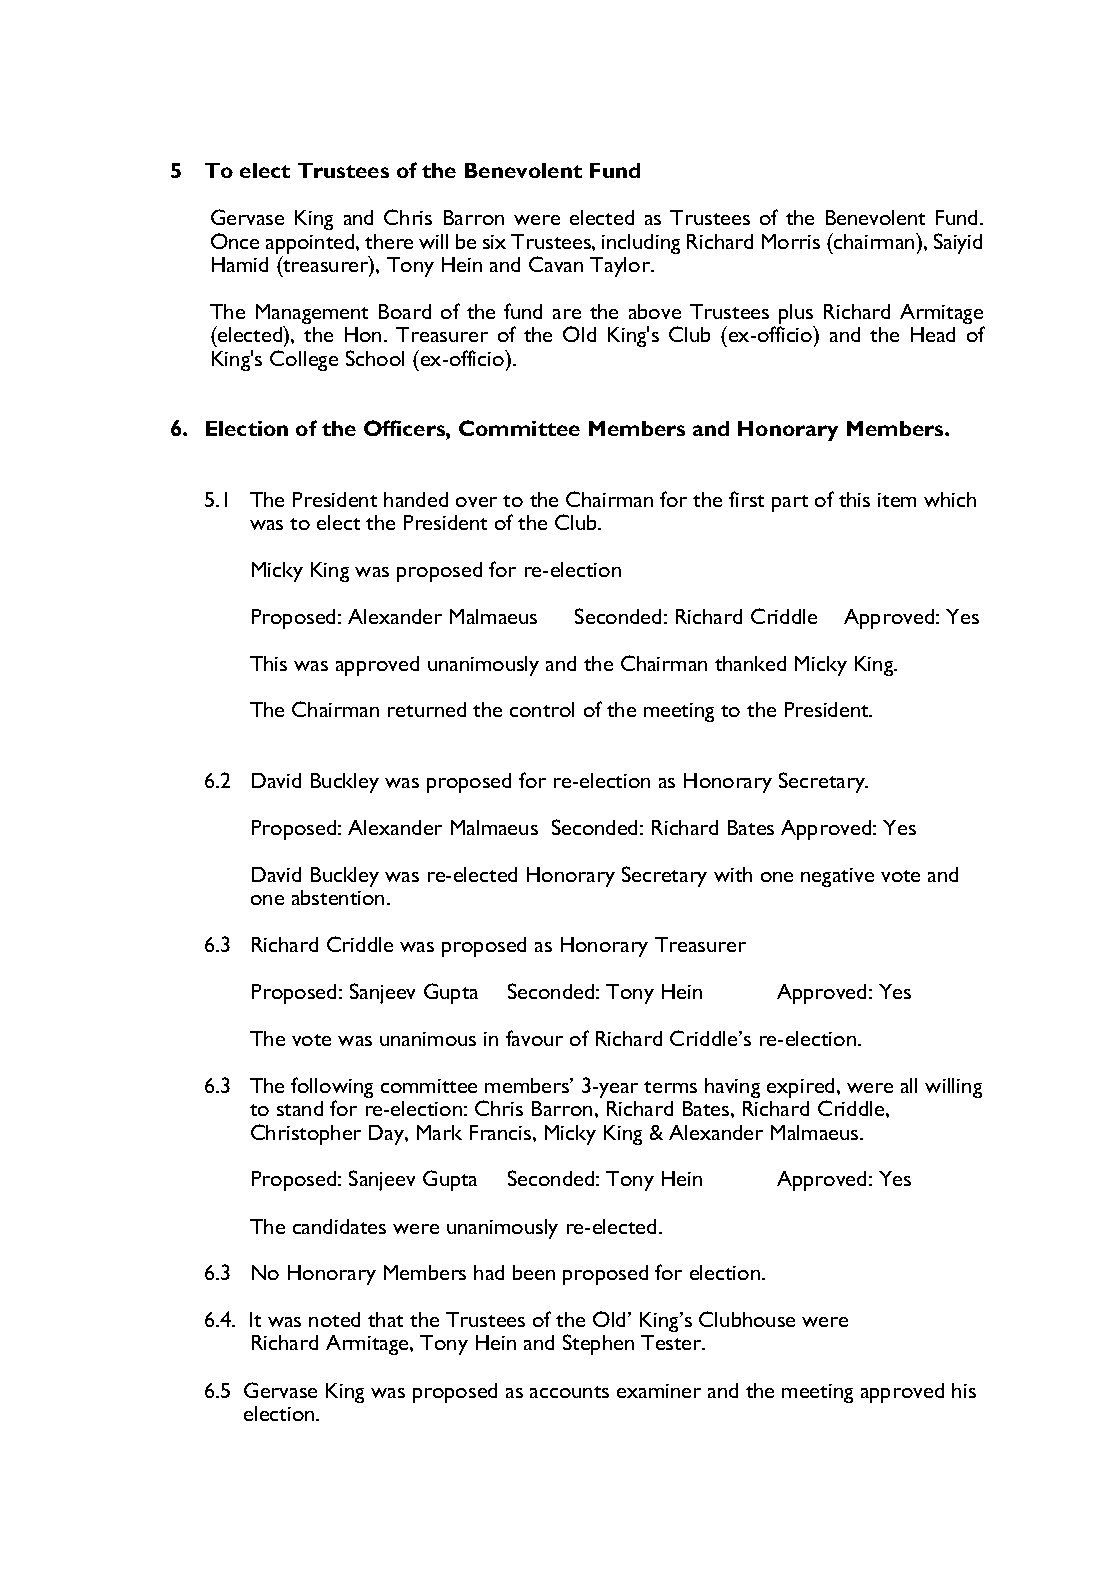 This screenshot has height=1576, width=1115. I want to click on plus, so click(797, 315).
